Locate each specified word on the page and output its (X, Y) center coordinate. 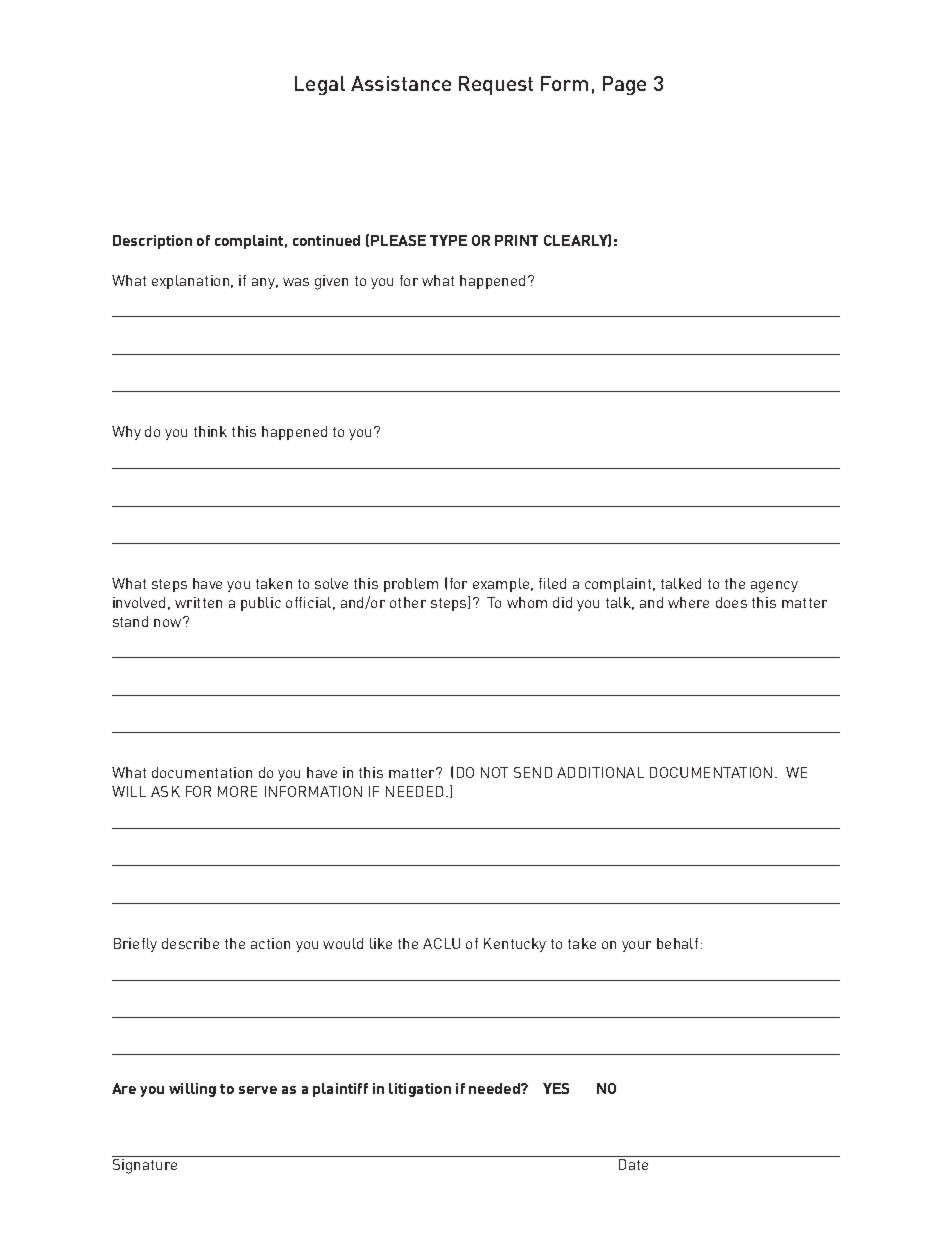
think (210, 431)
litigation (420, 1090)
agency (774, 587)
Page (624, 85)
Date (633, 1164)
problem (411, 585)
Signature (145, 1166)
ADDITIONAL (600, 772)
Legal (320, 85)
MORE (237, 791)
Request (496, 85)
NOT (494, 772)
